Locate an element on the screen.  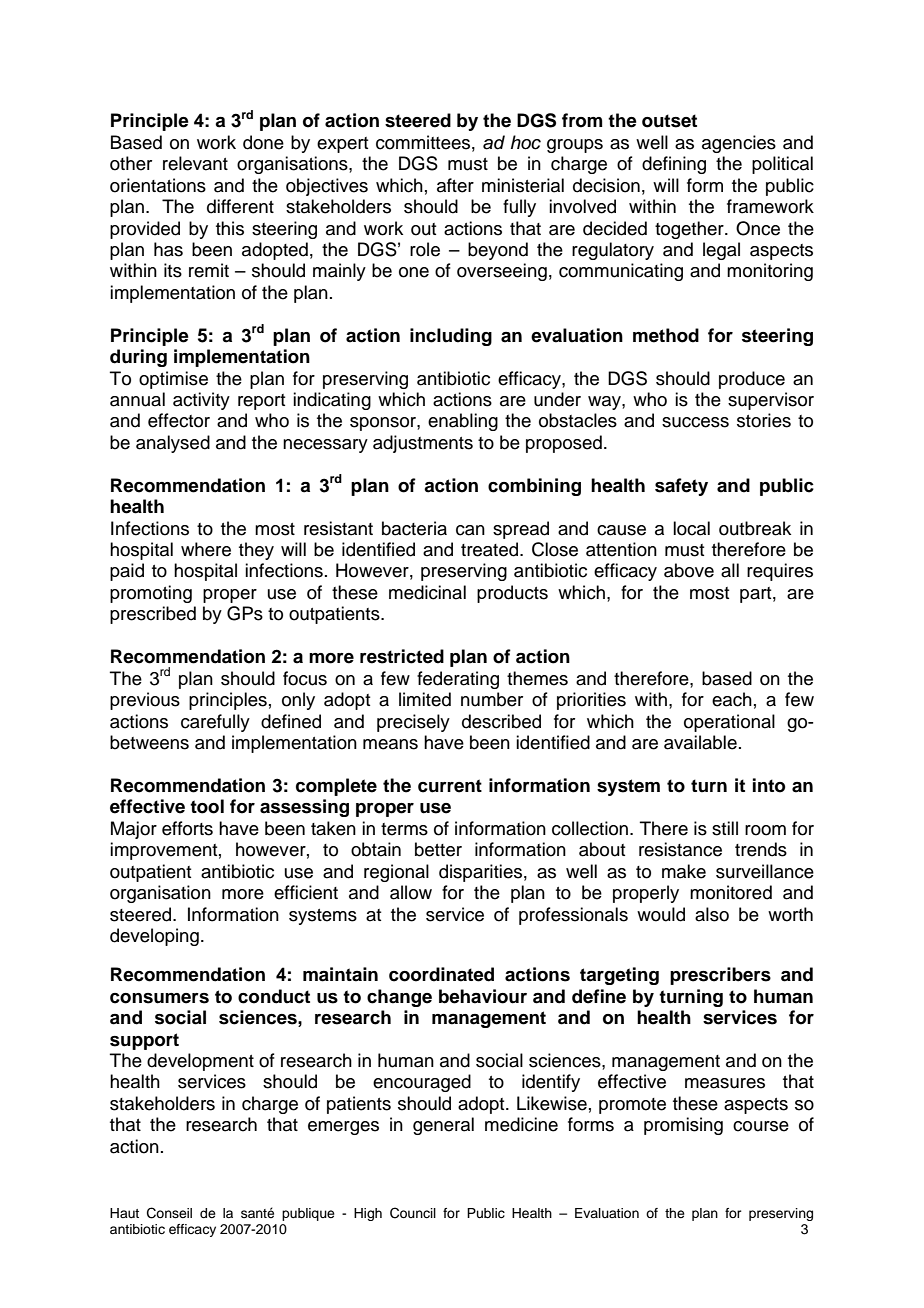
Conseil is located at coordinates (169, 1213).
